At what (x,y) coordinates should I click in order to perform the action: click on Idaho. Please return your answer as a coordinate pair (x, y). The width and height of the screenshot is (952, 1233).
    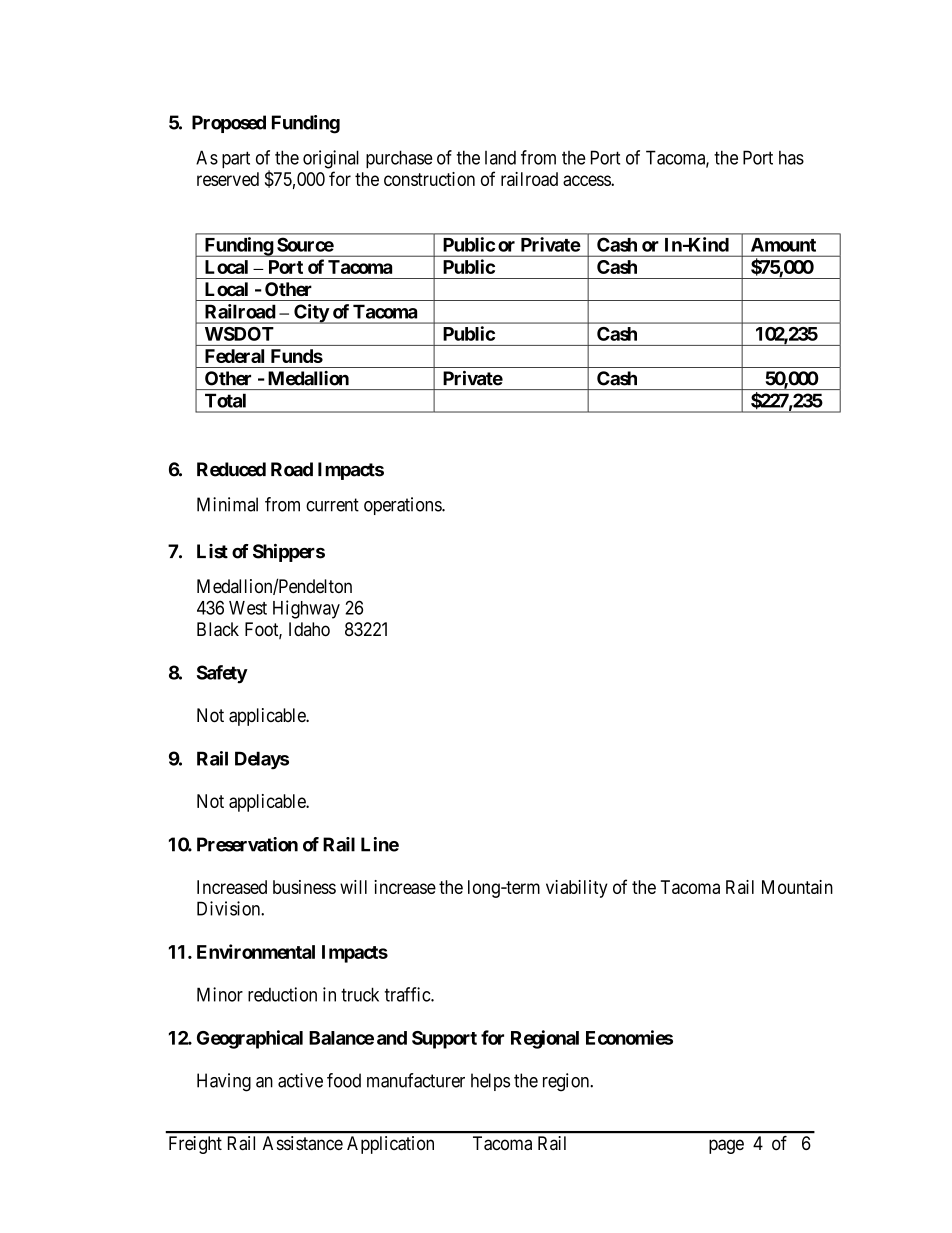
    Looking at the image, I should click on (309, 629).
